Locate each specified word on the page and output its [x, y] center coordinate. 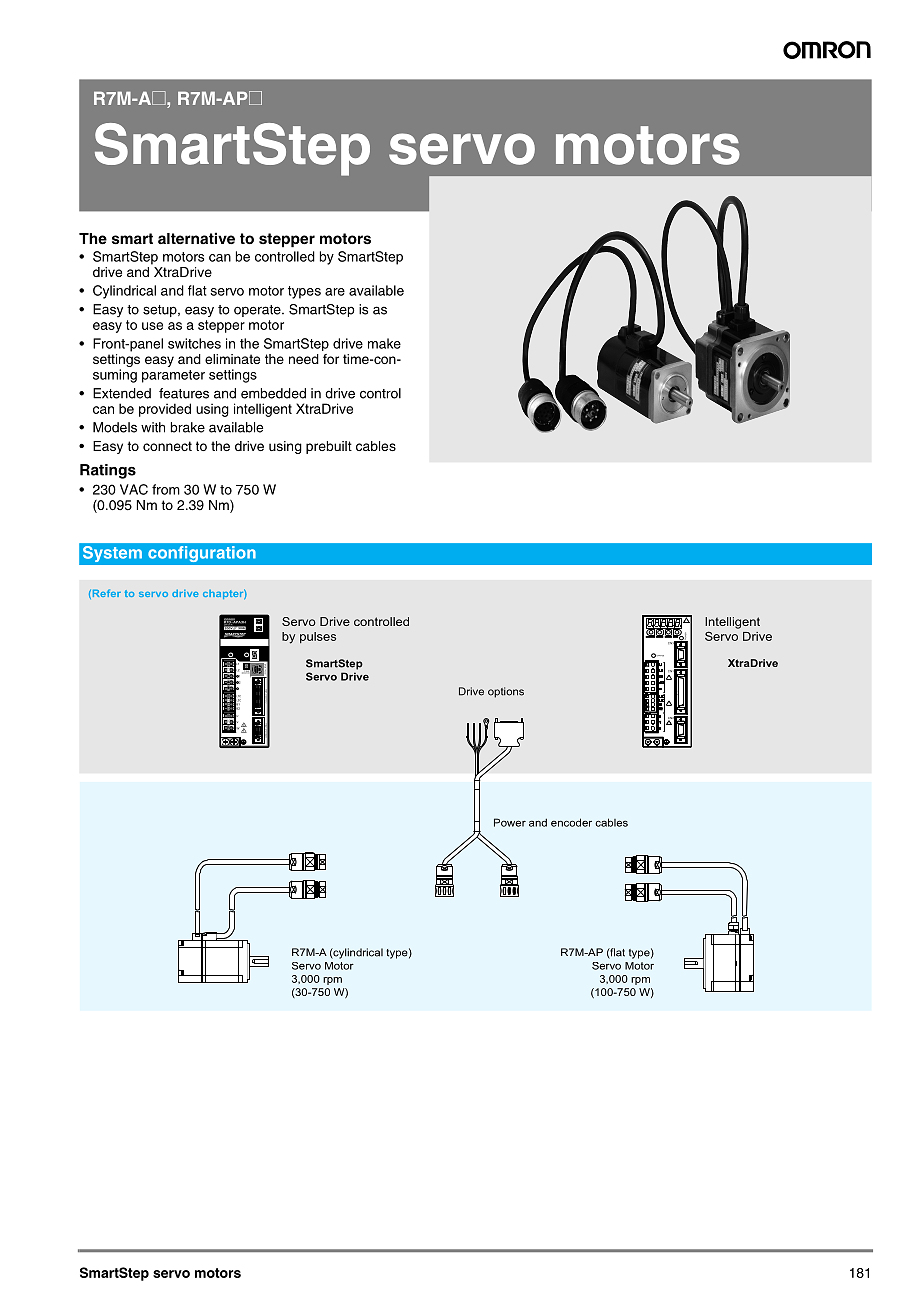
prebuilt [329, 447]
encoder [571, 822]
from [166, 489]
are [335, 292]
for [331, 359]
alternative [196, 238]
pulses [318, 637]
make [384, 343]
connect [167, 446]
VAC [134, 489]
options [506, 692]
